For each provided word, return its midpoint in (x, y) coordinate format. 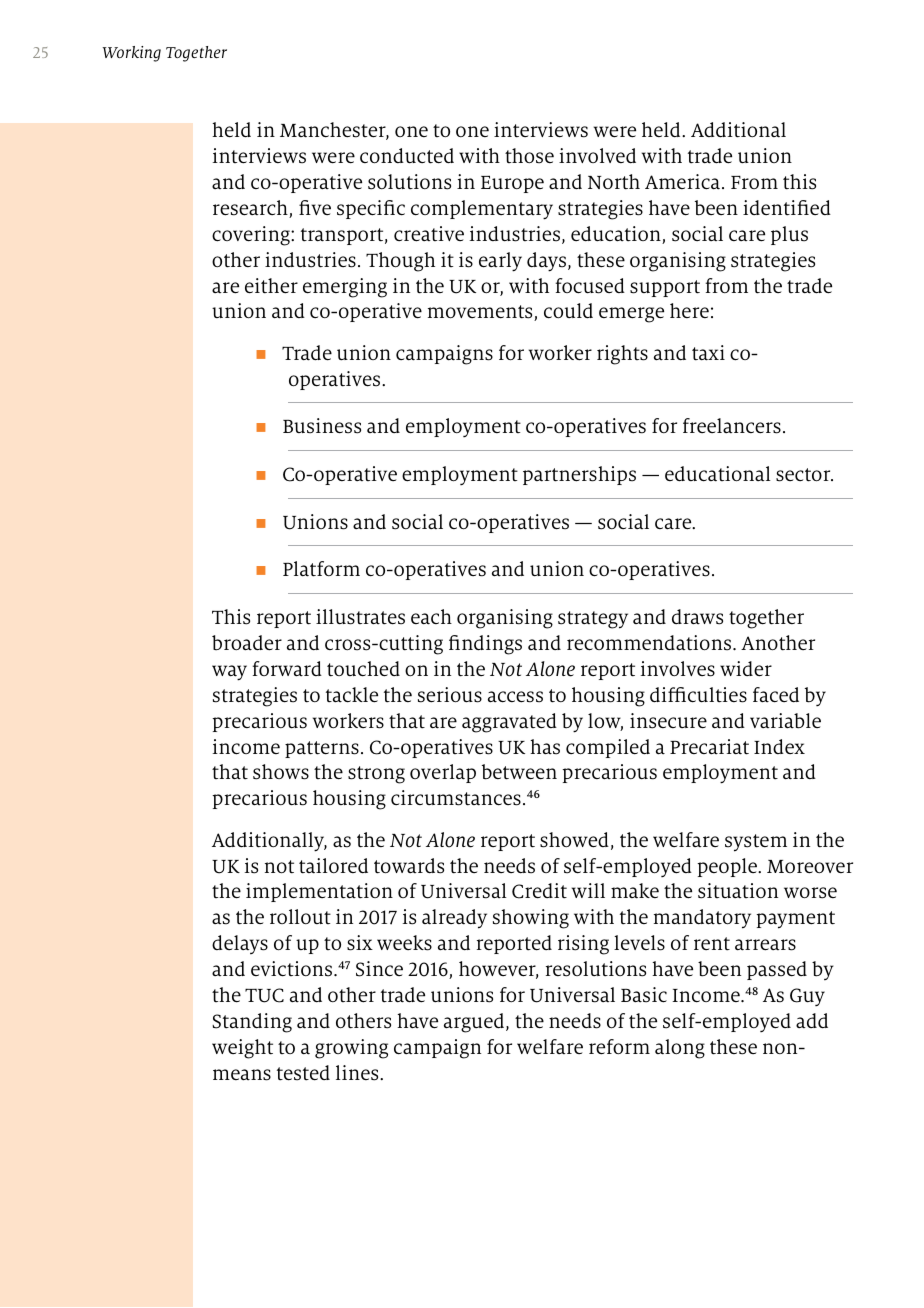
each (431, 617)
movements (481, 313)
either (271, 286)
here (689, 310)
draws (697, 617)
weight (242, 1049)
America (682, 182)
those (529, 156)
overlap (443, 773)
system (756, 843)
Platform (321, 569)
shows (281, 772)
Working (131, 54)
